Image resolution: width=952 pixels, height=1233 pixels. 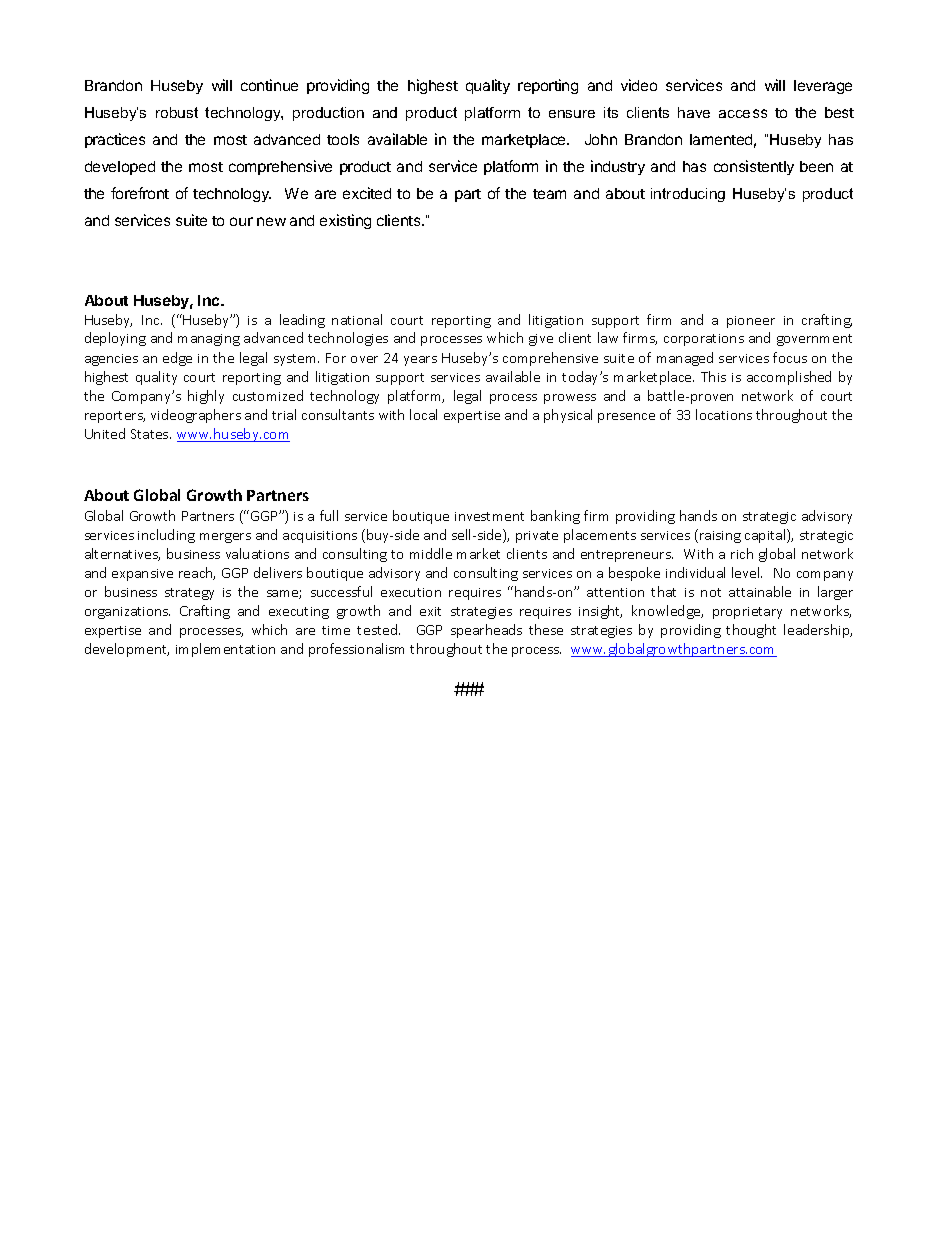 I want to click on robust, so click(x=177, y=112).
